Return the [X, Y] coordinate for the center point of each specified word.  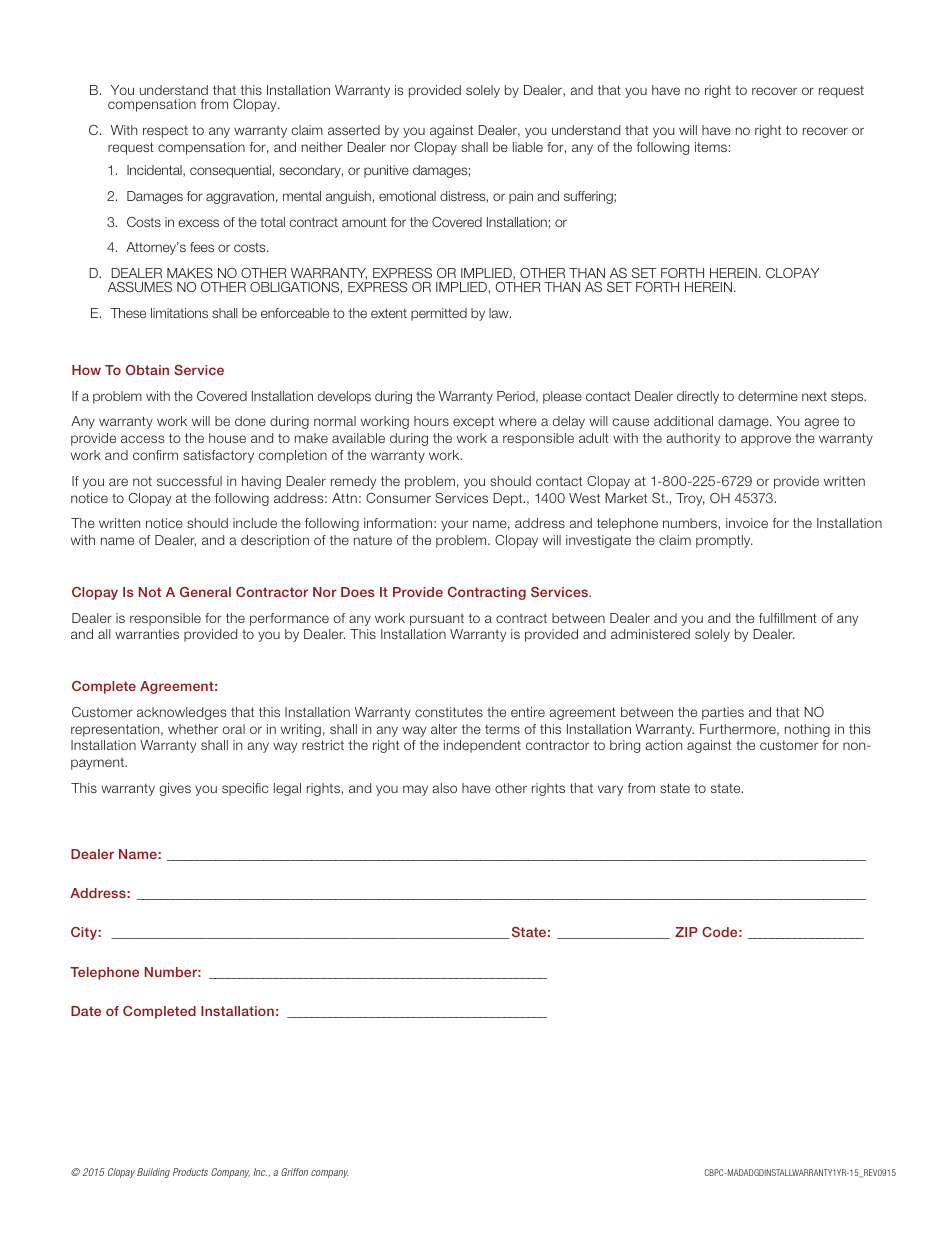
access [142, 439]
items [711, 147]
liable [528, 147]
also [445, 788]
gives [175, 789]
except [473, 422]
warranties [147, 634]
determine [768, 396]
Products [190, 1172]
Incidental [155, 171]
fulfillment [788, 618]
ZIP [686, 932]
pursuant [437, 620]
